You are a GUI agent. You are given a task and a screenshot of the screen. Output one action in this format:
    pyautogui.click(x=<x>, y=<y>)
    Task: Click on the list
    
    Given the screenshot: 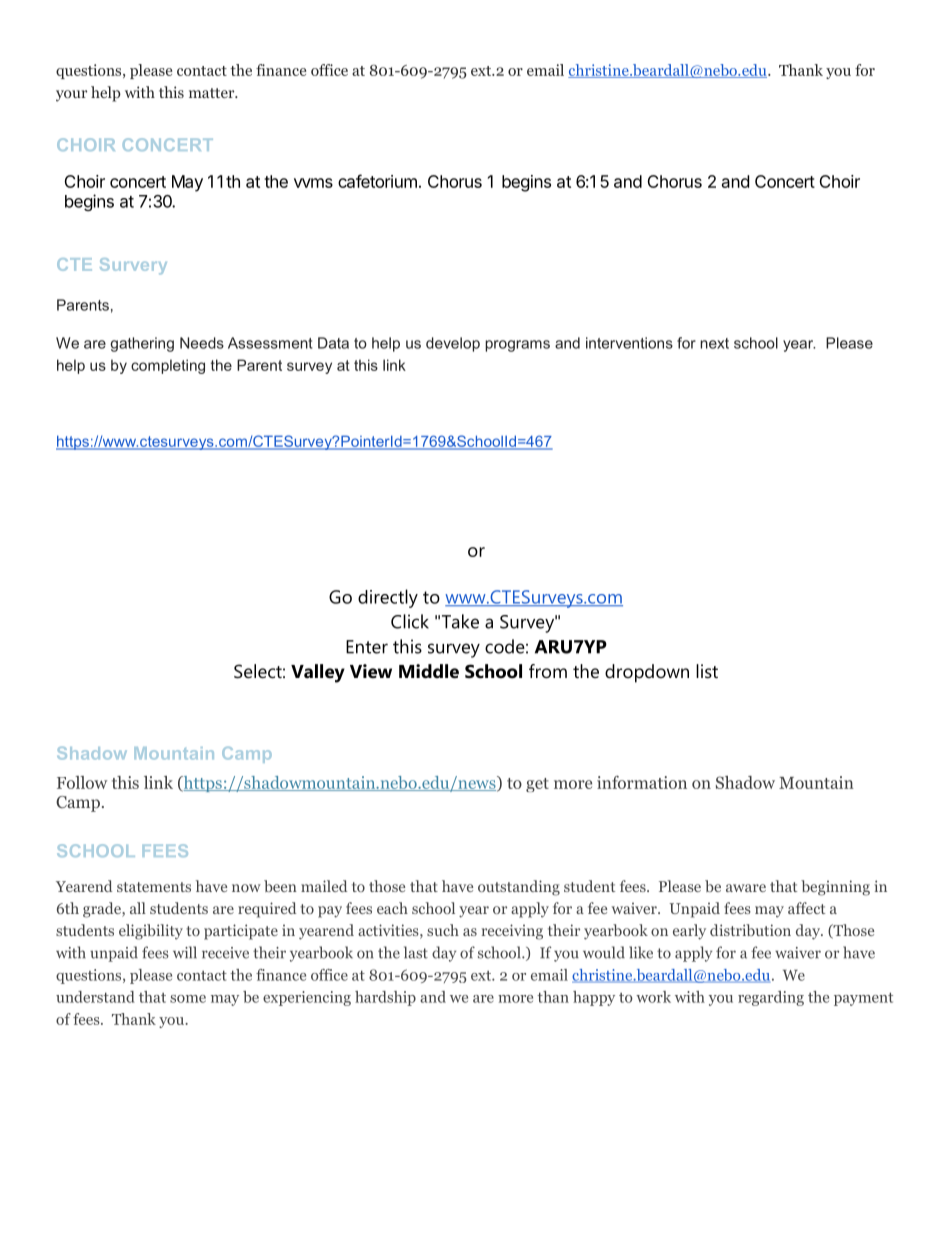 What is the action you would take?
    pyautogui.click(x=707, y=671)
